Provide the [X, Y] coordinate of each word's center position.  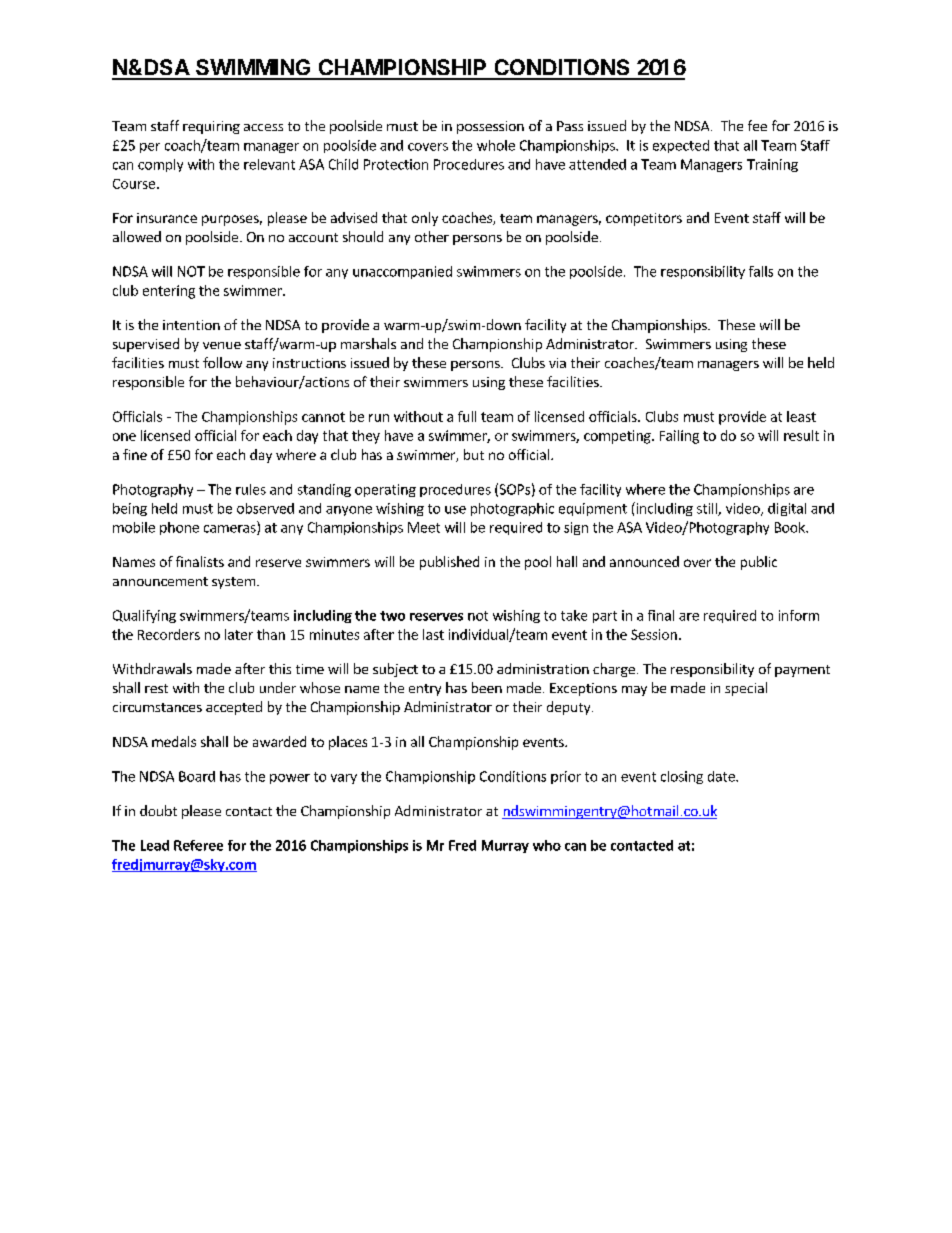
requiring [211, 127]
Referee [198, 845]
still [708, 509]
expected [681, 146]
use [455, 510]
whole [496, 145]
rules [251, 489]
